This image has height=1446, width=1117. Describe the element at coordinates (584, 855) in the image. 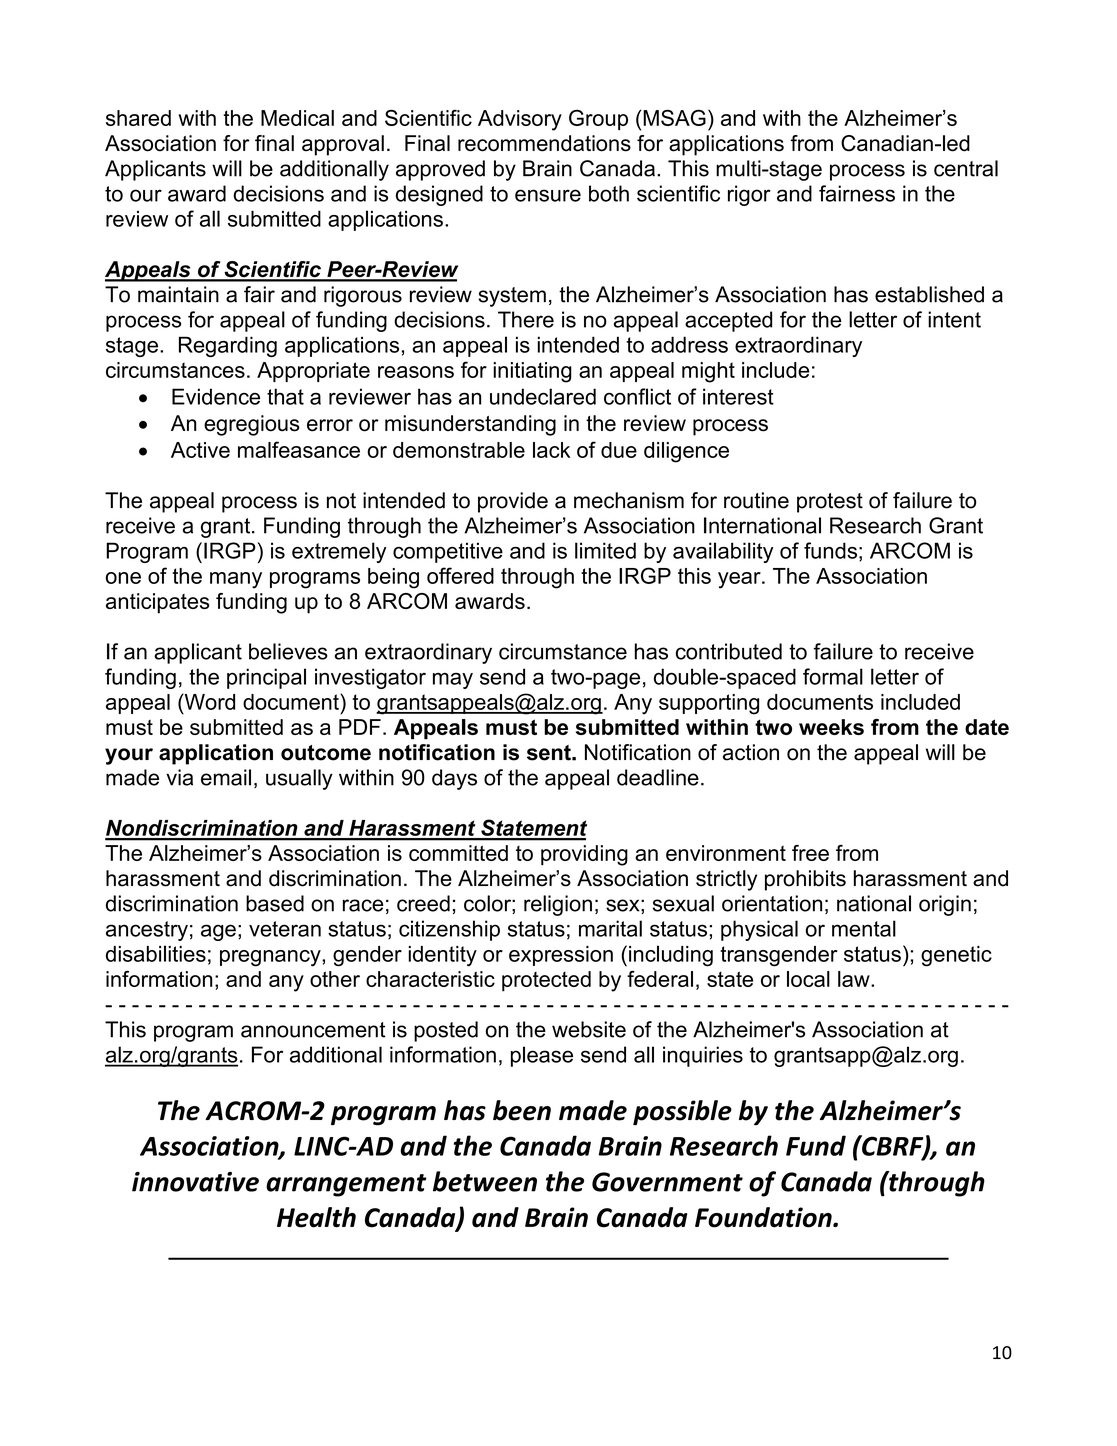

I see `providing` at that location.
